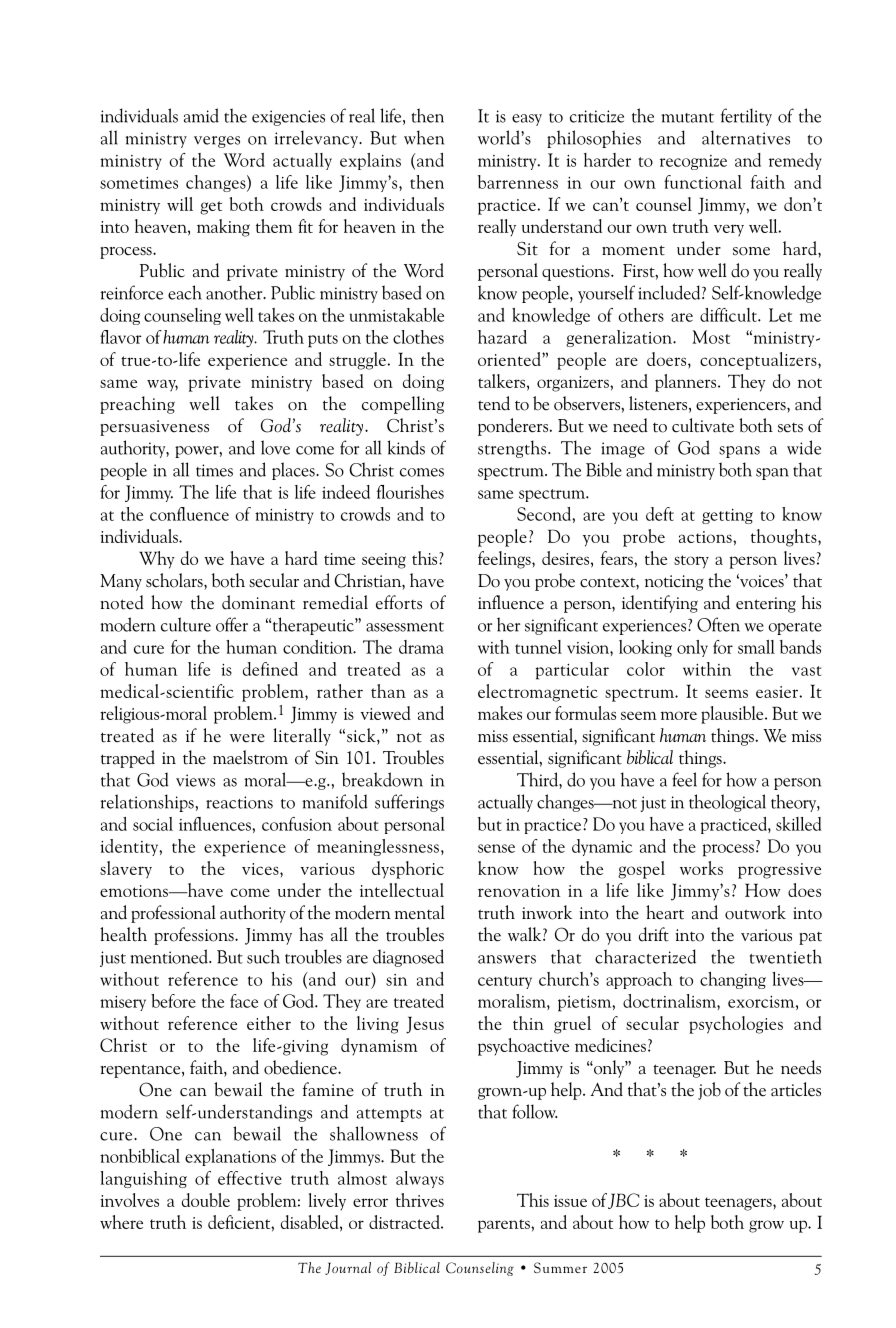  Describe the element at coordinates (494, 403) in the screenshot. I see `tend` at that location.
